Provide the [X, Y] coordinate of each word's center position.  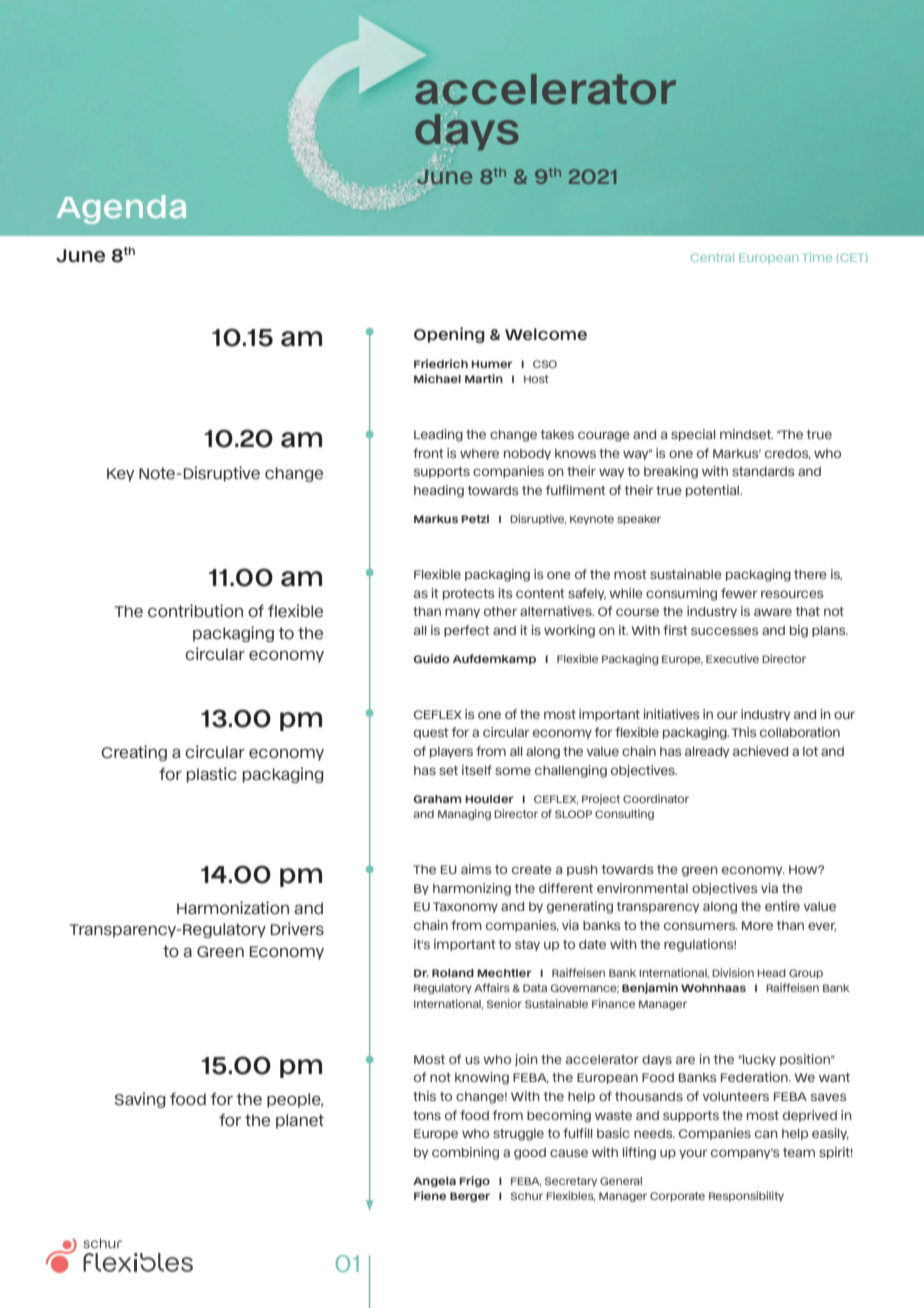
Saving [139, 1100]
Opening [449, 335]
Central [712, 257]
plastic [212, 775]
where [479, 453]
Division [733, 972]
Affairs [492, 987]
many [462, 613]
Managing [464, 814]
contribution [195, 611]
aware [773, 612]
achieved [760, 751]
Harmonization [233, 908]
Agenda [121, 209]
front [428, 453]
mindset [746, 434]
